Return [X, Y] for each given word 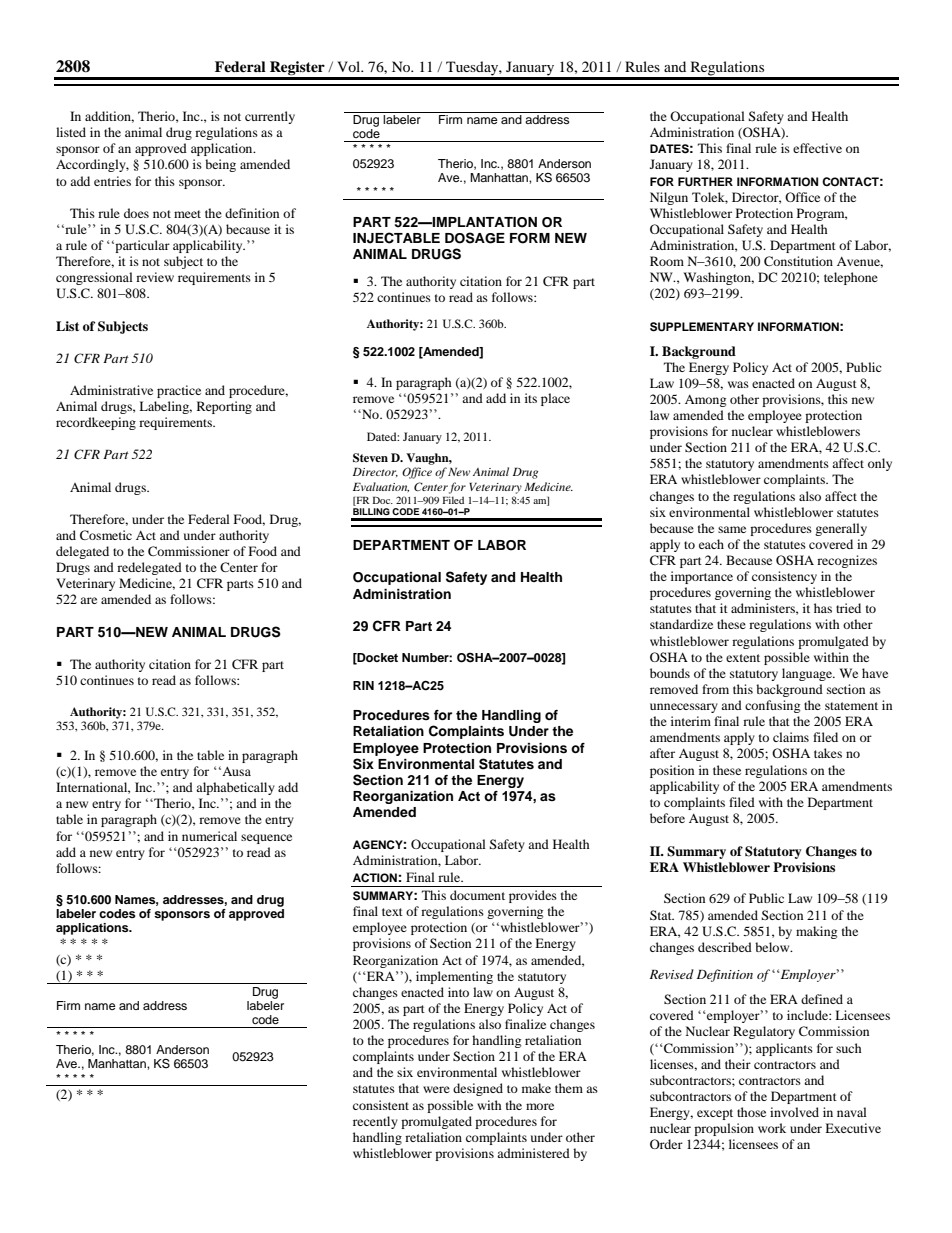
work [772, 1128]
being [220, 165]
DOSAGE [475, 238]
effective [817, 148]
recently [375, 1122]
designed [478, 1089]
